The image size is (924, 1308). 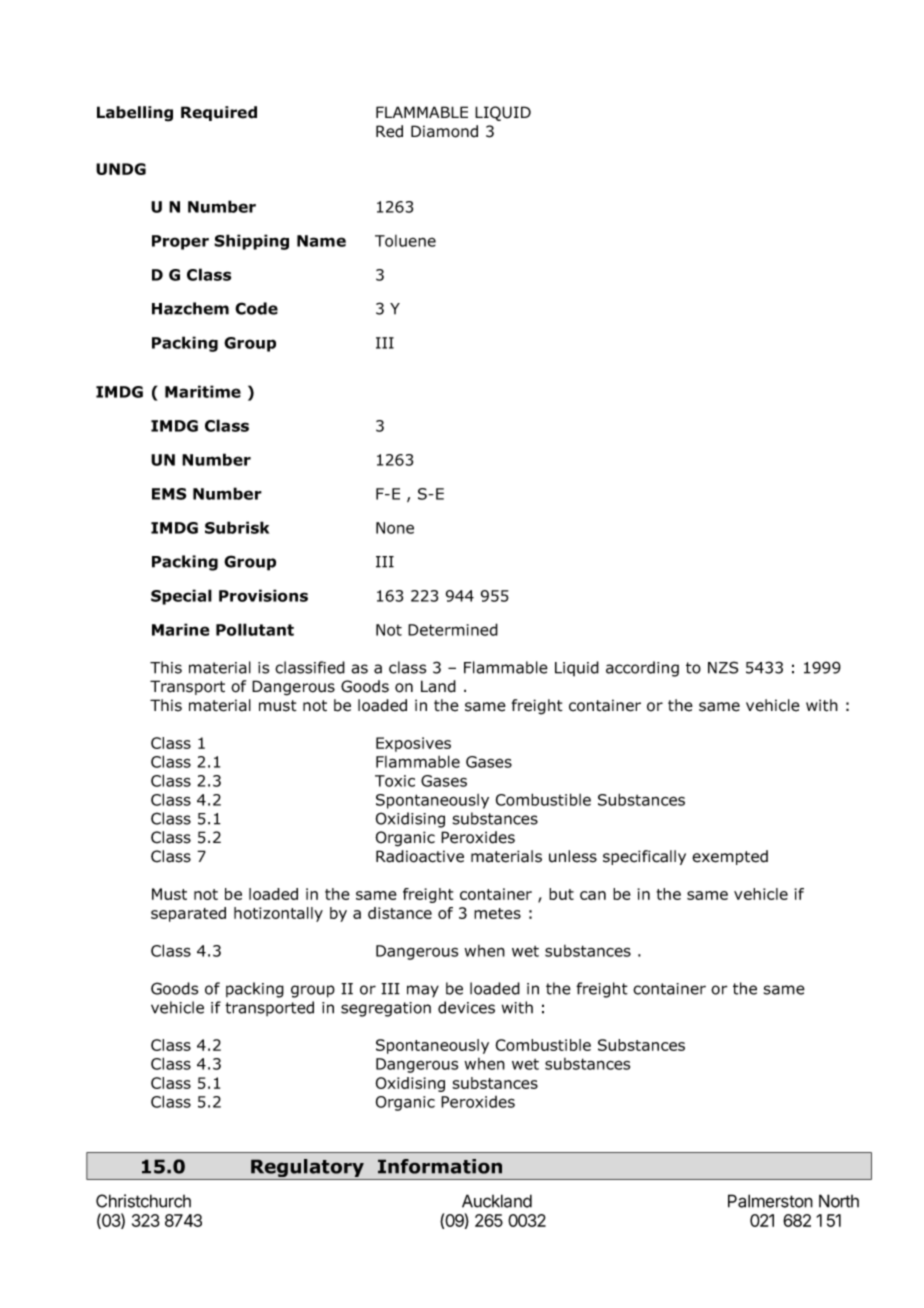 I want to click on devices, so click(x=466, y=1007).
